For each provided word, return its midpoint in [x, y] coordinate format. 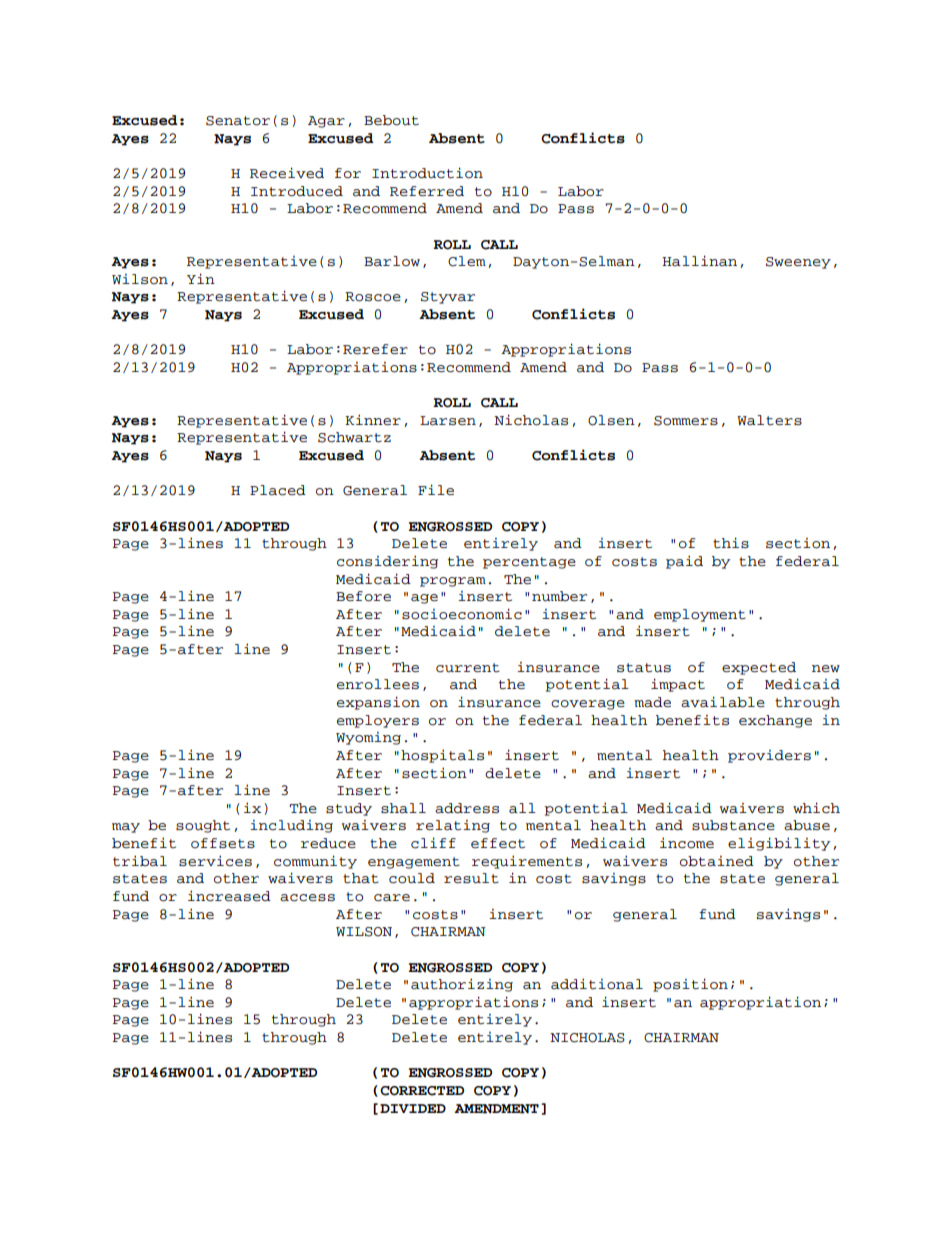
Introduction [427, 173]
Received [287, 173]
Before [363, 596]
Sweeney [798, 263]
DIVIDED [413, 1108]
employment [700, 615]
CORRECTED [422, 1091]
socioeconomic [462, 614]
